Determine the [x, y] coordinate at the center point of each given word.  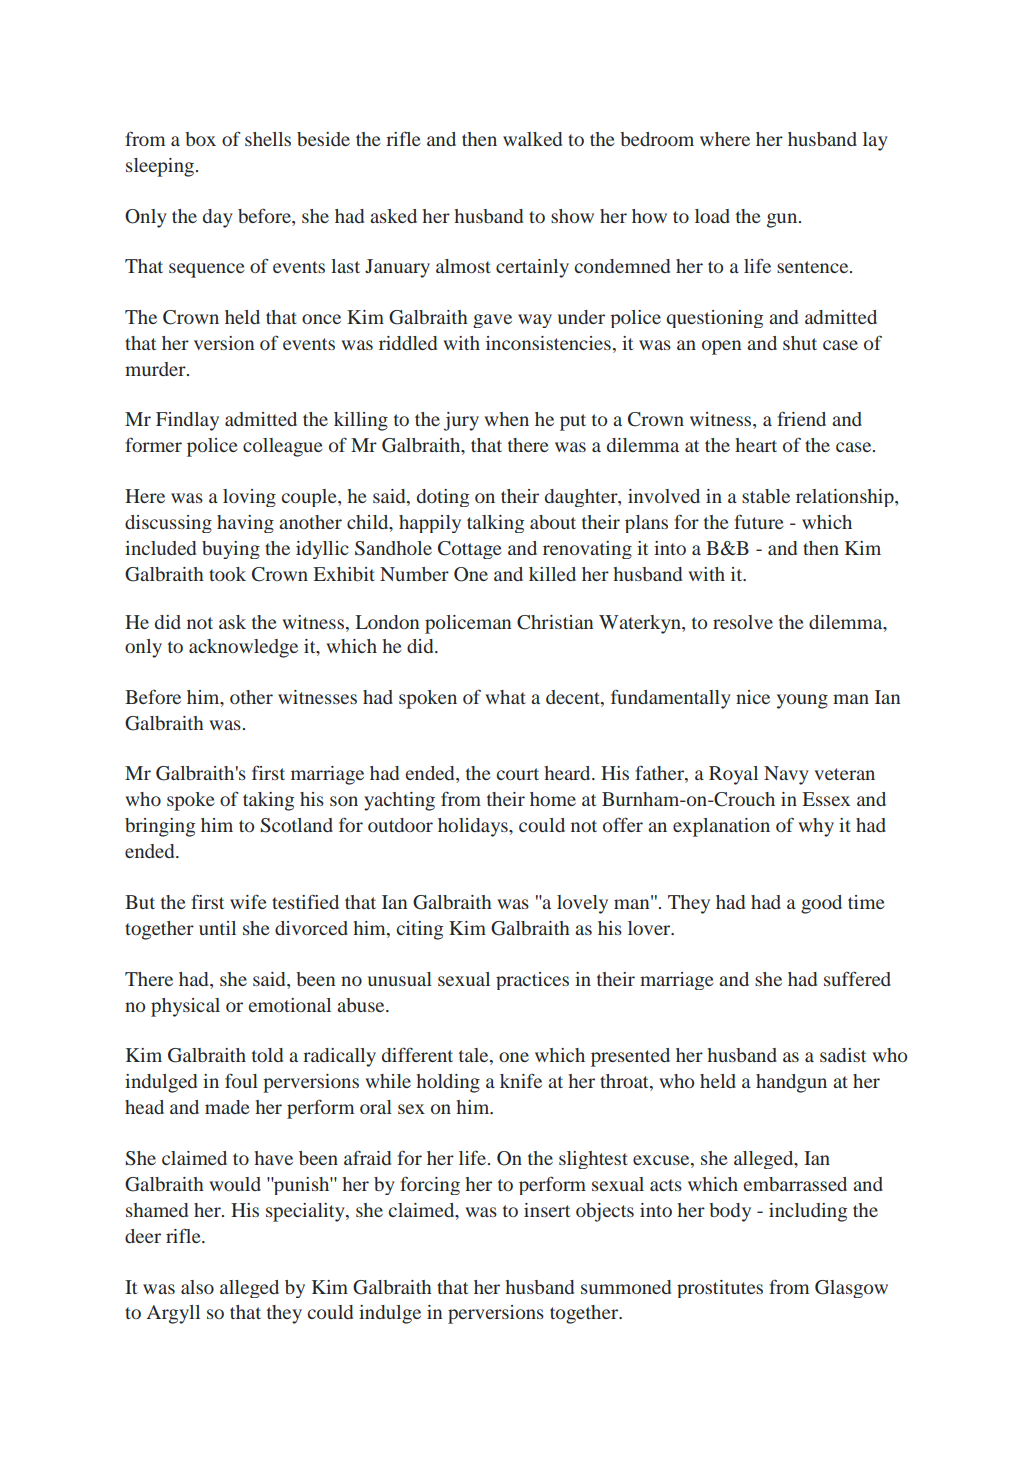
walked [532, 139]
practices [532, 981]
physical [185, 1007]
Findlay [187, 421]
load [712, 216]
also [197, 1287]
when [506, 419]
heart [756, 445]
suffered [857, 978]
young [802, 701]
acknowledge [243, 648]
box [200, 139]
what [505, 697]
